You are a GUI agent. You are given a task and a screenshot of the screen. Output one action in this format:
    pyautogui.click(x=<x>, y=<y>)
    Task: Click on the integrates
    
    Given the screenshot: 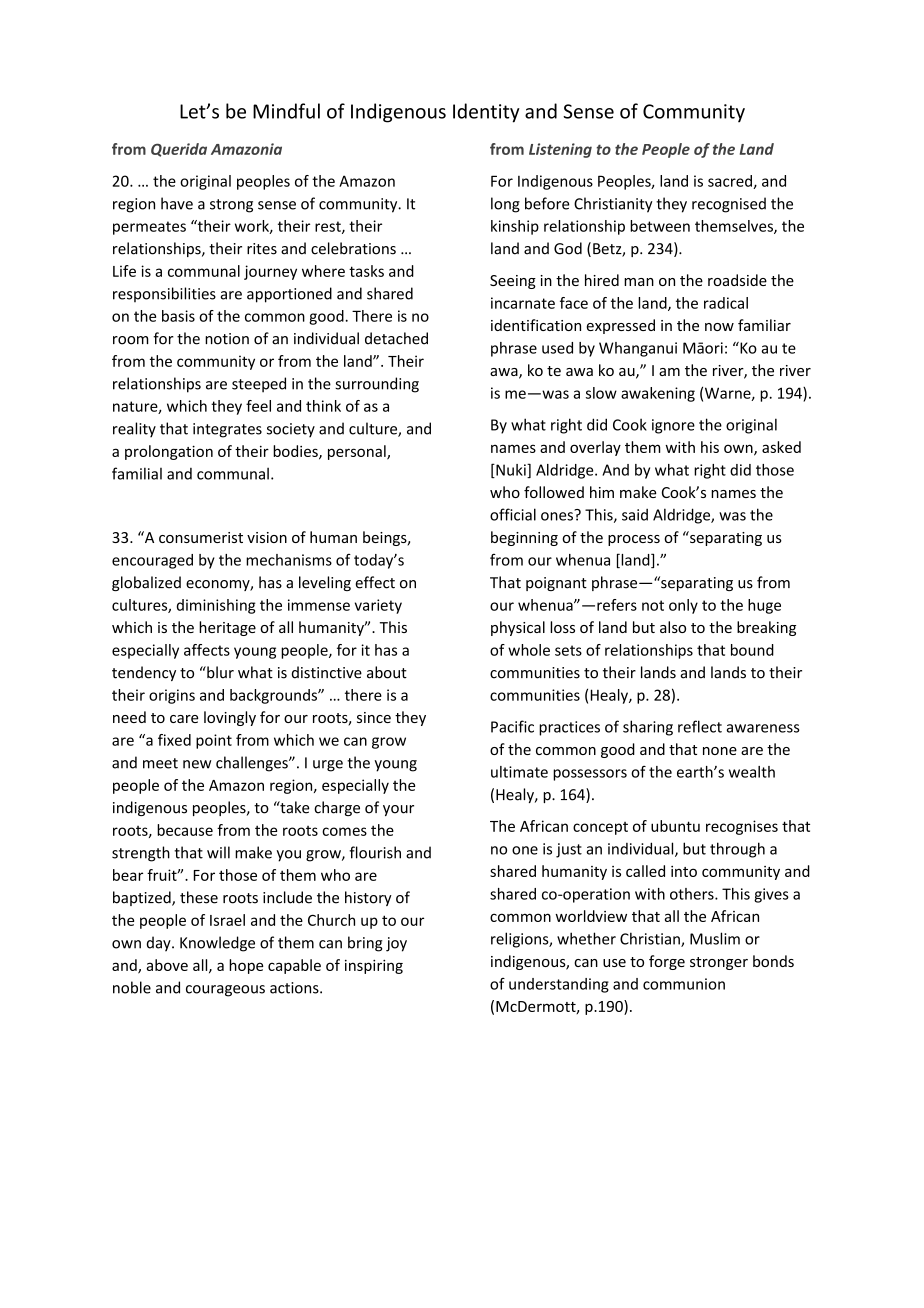 What is the action you would take?
    pyautogui.click(x=227, y=430)
